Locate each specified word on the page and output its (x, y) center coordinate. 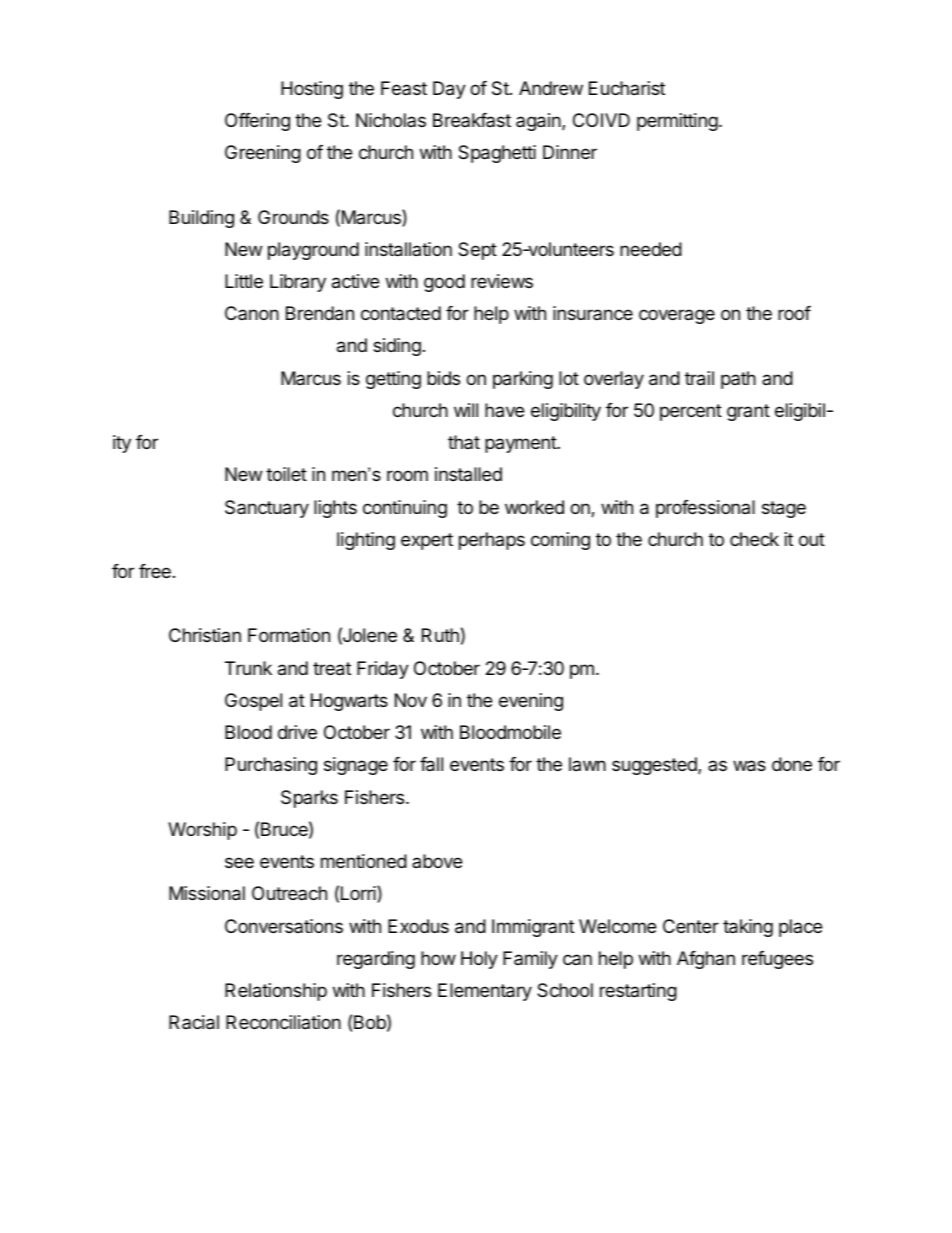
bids (443, 378)
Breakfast (472, 120)
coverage (677, 316)
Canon (252, 313)
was (749, 766)
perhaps (492, 541)
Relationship (276, 992)
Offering (257, 122)
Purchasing (271, 766)
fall (431, 764)
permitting (677, 122)
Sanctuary (267, 509)
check (754, 539)
